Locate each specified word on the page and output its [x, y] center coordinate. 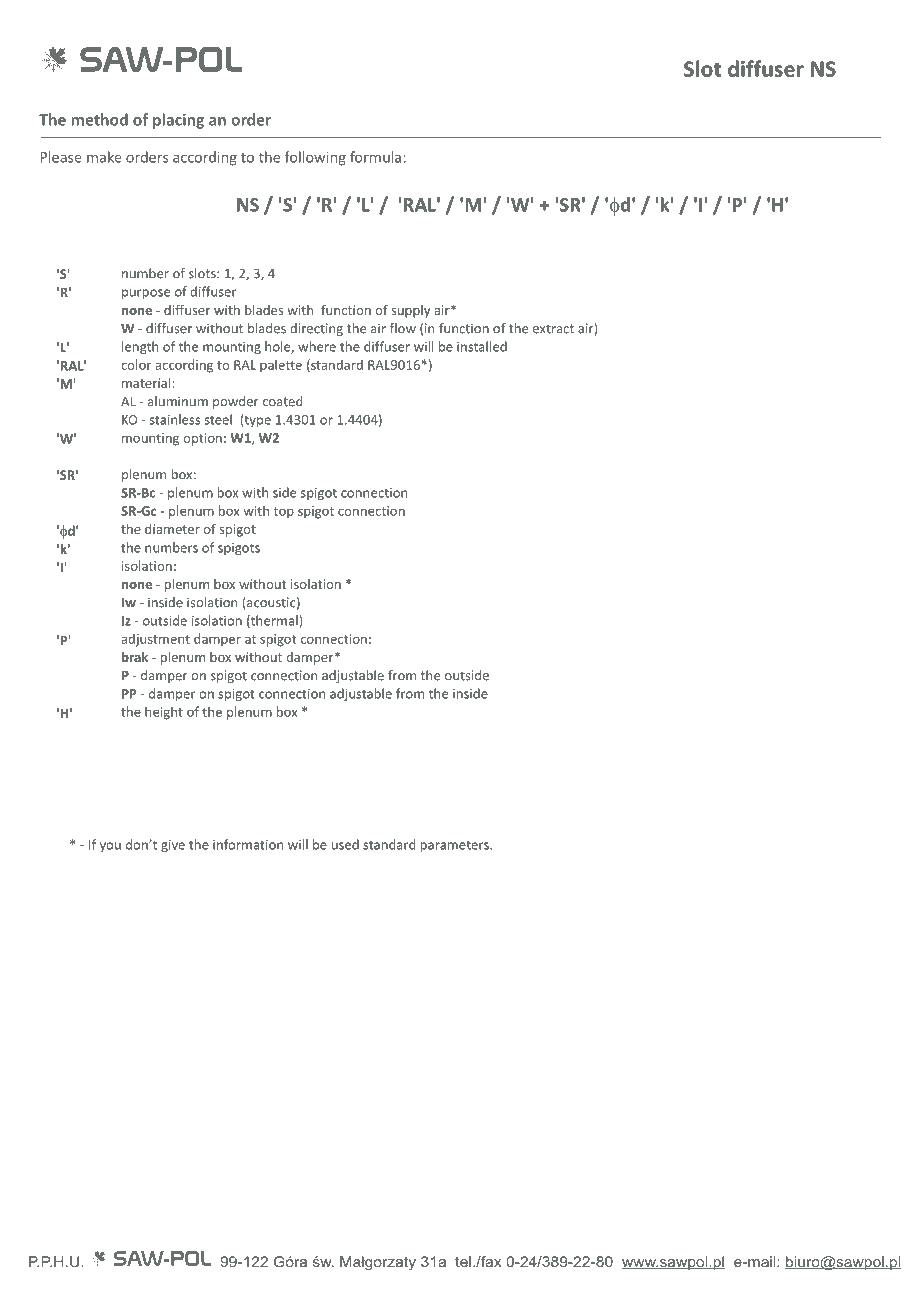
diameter [172, 529]
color [136, 364]
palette [281, 366]
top [284, 513]
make [104, 157]
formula [375, 157]
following [315, 158]
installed [482, 346]
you [110, 847]
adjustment [155, 640]
